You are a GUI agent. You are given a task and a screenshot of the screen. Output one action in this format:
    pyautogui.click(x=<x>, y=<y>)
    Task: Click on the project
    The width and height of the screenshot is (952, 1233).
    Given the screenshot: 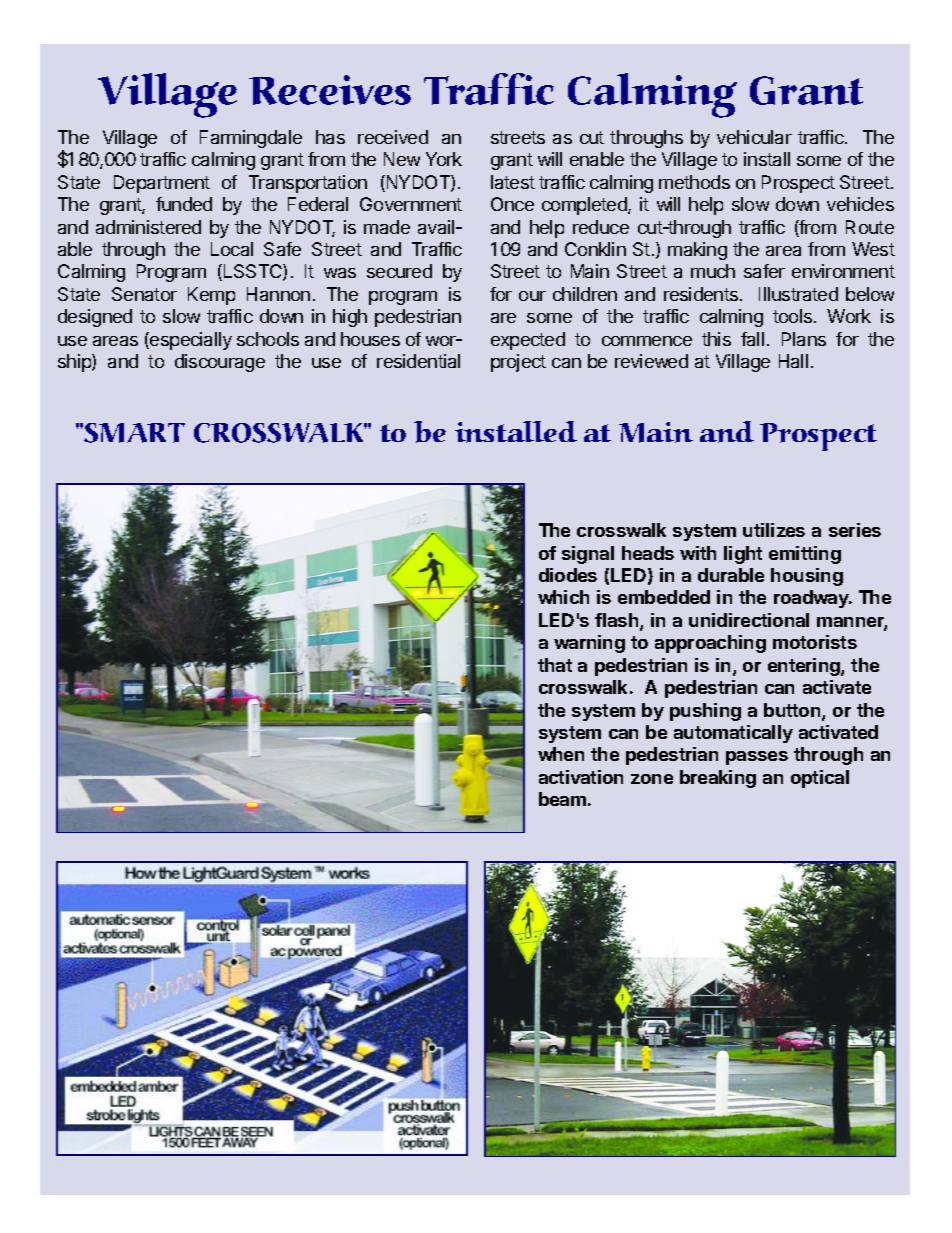 What is the action you would take?
    pyautogui.click(x=518, y=363)
